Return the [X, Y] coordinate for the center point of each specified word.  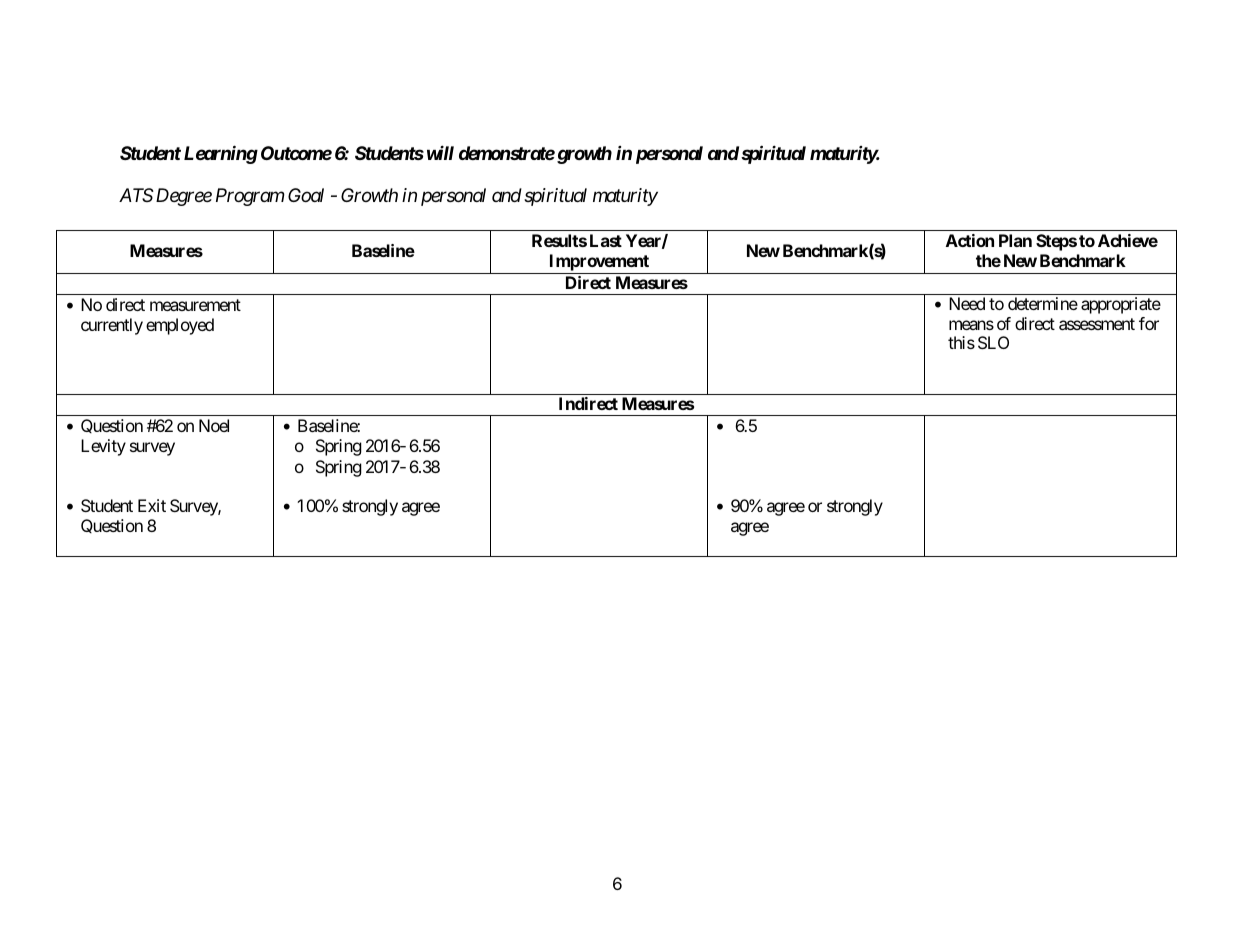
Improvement [599, 264]
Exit [152, 505]
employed [180, 326]
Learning [221, 154]
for [1149, 323]
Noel [214, 425]
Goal [306, 195]
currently [112, 326]
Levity [103, 447]
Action [970, 240]
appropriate [1121, 305]
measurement [195, 305]
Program [250, 197]
